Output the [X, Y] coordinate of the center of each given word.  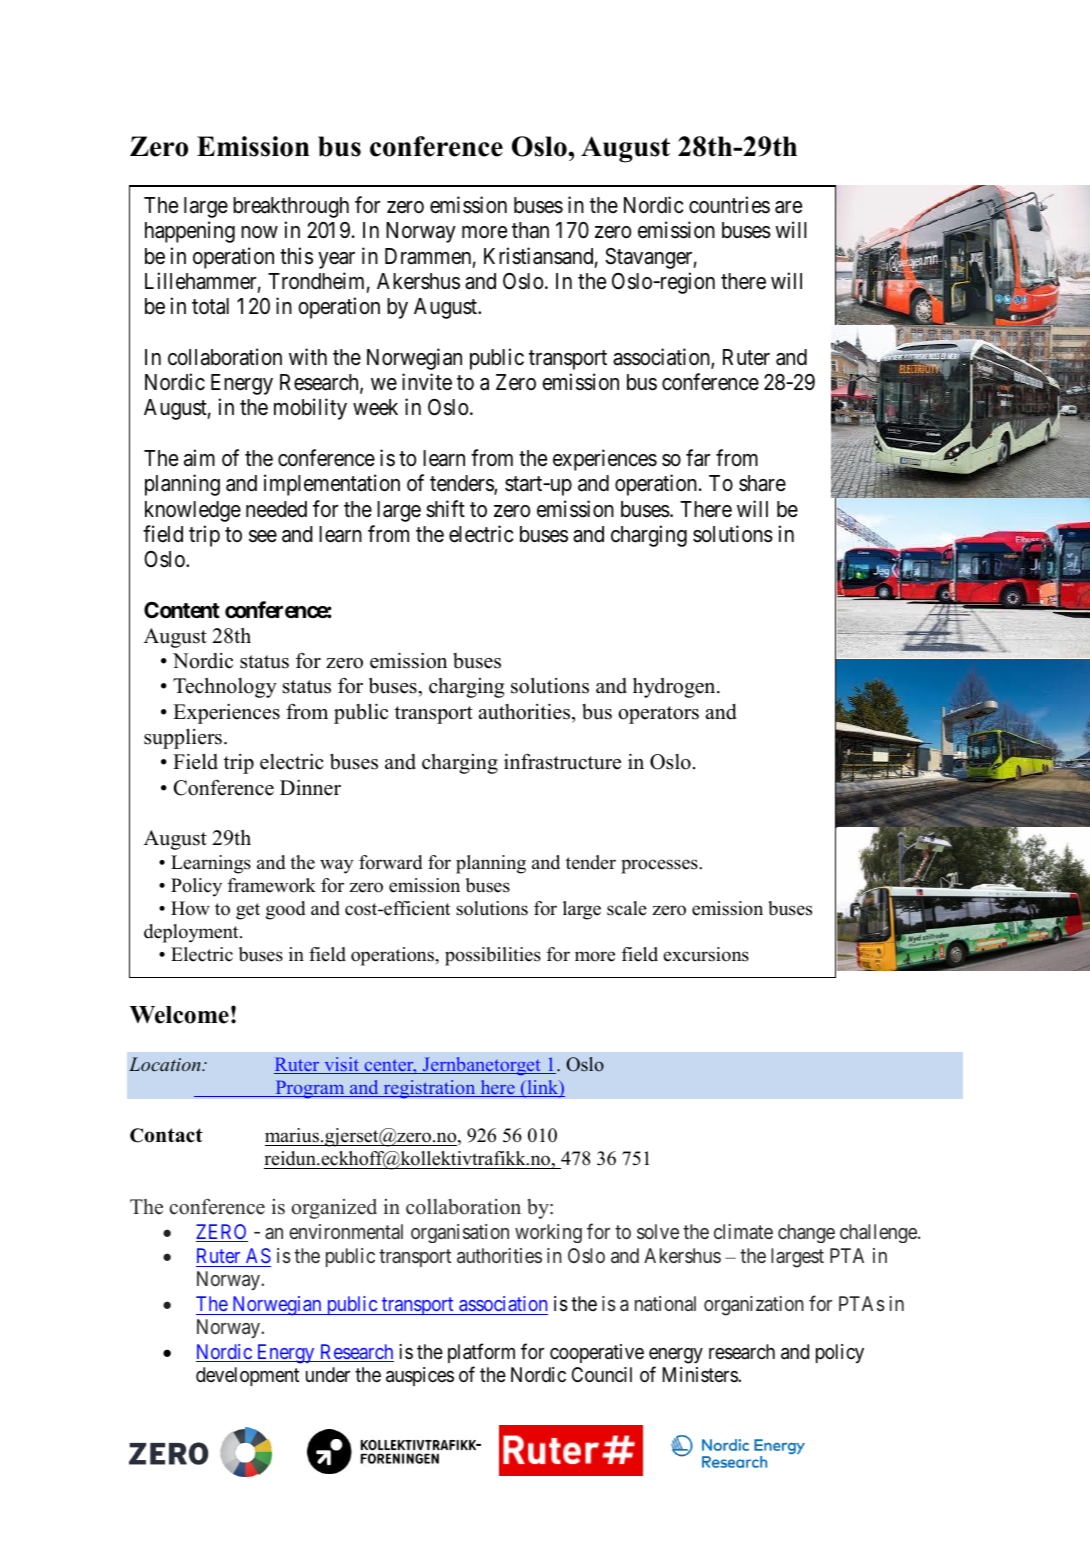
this [296, 256]
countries [729, 205]
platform [481, 1353]
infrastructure [562, 761]
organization [754, 1306]
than [530, 230]
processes [660, 866]
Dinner [310, 787]
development [247, 1376]
